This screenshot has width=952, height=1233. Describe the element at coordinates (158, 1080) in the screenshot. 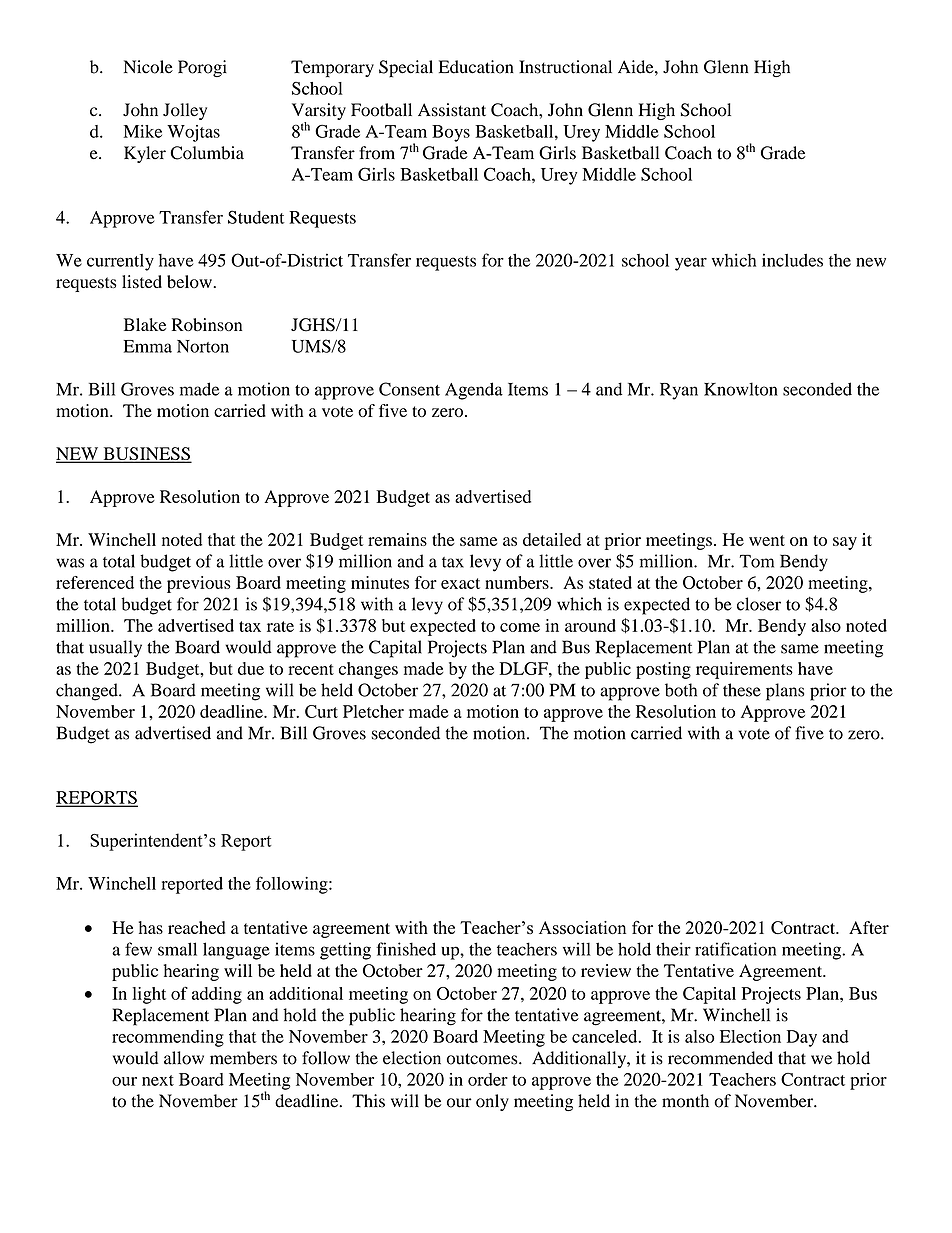

I see `next` at that location.
